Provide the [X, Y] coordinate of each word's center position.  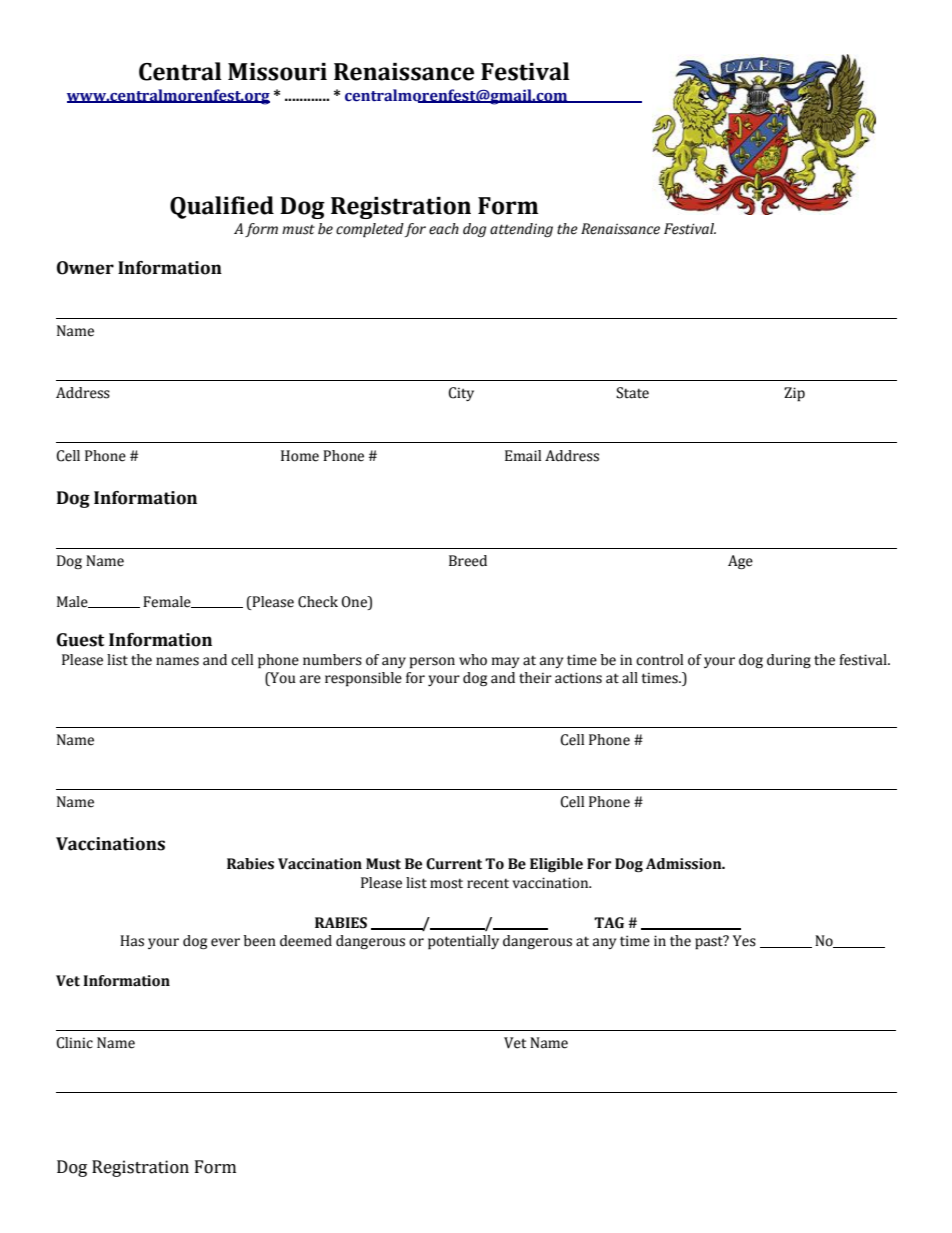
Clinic [74, 1043]
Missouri [277, 72]
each [444, 229]
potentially [463, 942]
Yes [744, 941]
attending [521, 230]
